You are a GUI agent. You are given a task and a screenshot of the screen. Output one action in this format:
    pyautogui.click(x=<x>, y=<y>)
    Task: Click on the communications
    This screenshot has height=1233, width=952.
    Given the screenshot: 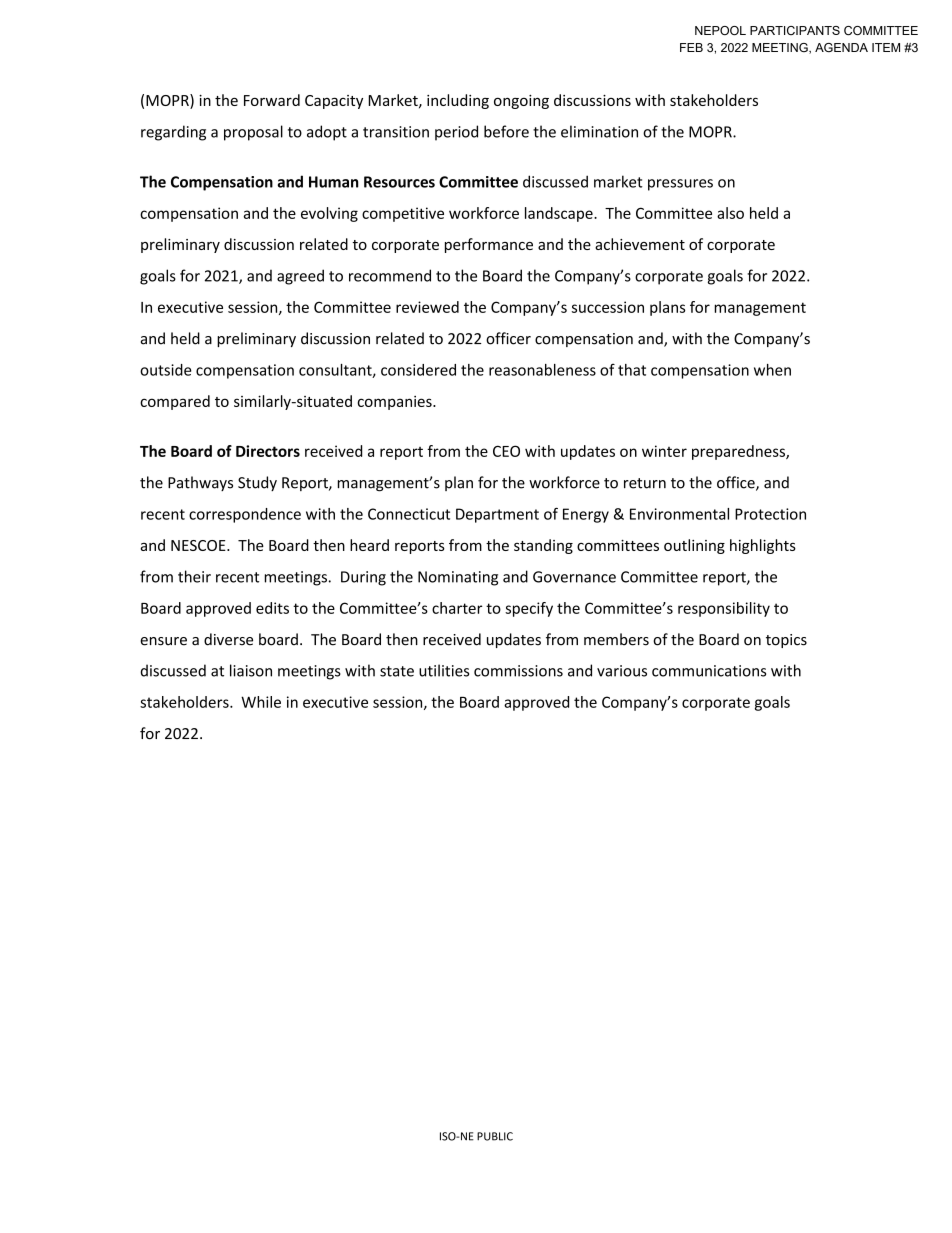 What is the action you would take?
    pyautogui.click(x=709, y=671)
